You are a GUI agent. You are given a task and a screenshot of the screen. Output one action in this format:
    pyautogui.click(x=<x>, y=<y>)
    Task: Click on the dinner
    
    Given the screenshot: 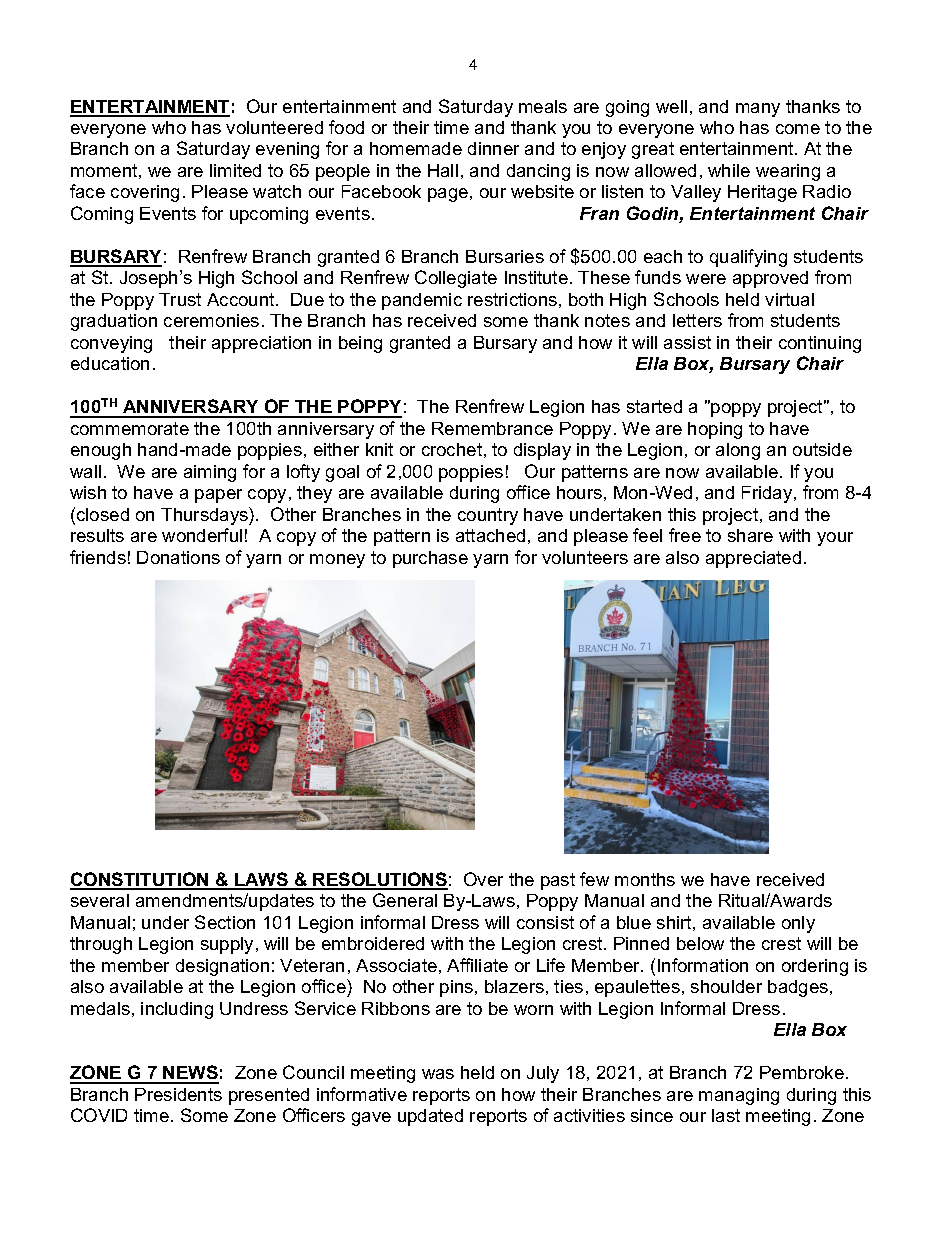 What is the action you would take?
    pyautogui.click(x=493, y=148)
